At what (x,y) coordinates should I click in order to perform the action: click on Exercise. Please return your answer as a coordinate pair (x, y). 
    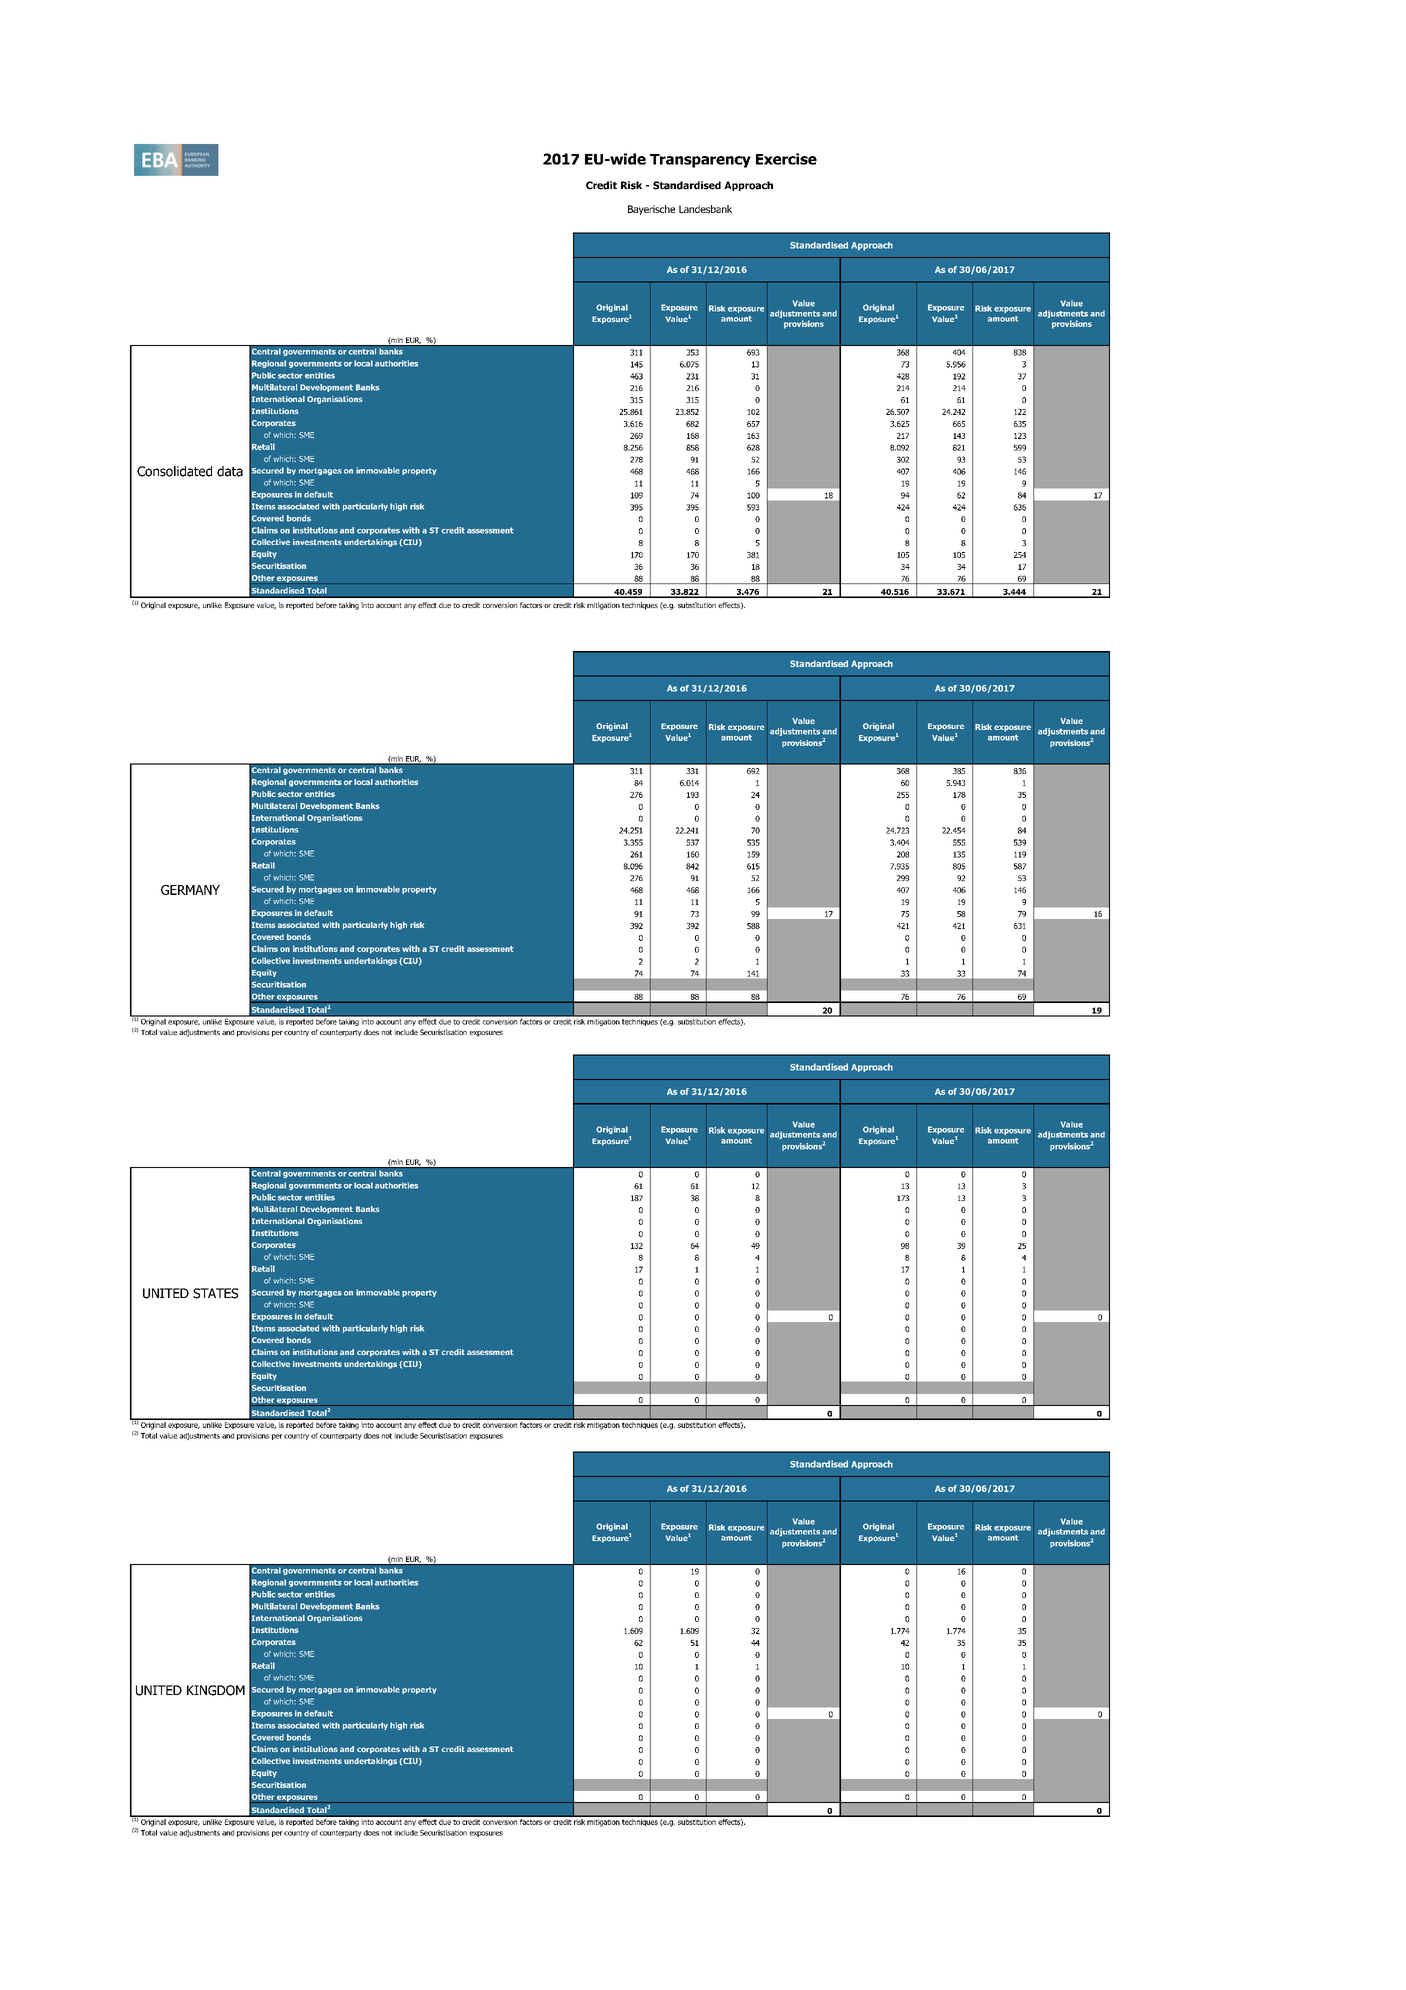
    Looking at the image, I should click on (786, 159).
